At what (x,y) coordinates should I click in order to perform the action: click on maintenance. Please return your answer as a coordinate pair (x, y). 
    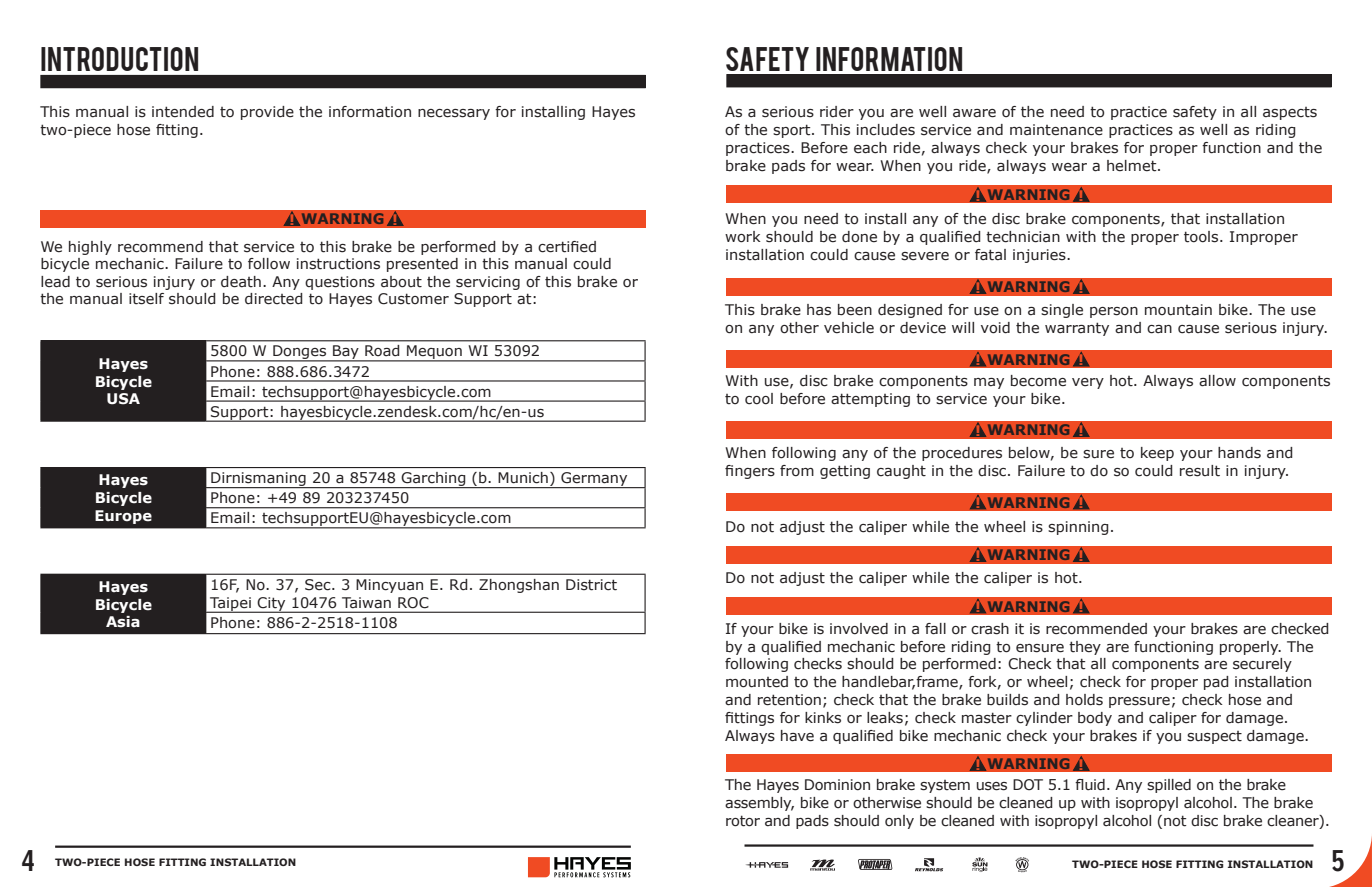
    Looking at the image, I should click on (1056, 130).
